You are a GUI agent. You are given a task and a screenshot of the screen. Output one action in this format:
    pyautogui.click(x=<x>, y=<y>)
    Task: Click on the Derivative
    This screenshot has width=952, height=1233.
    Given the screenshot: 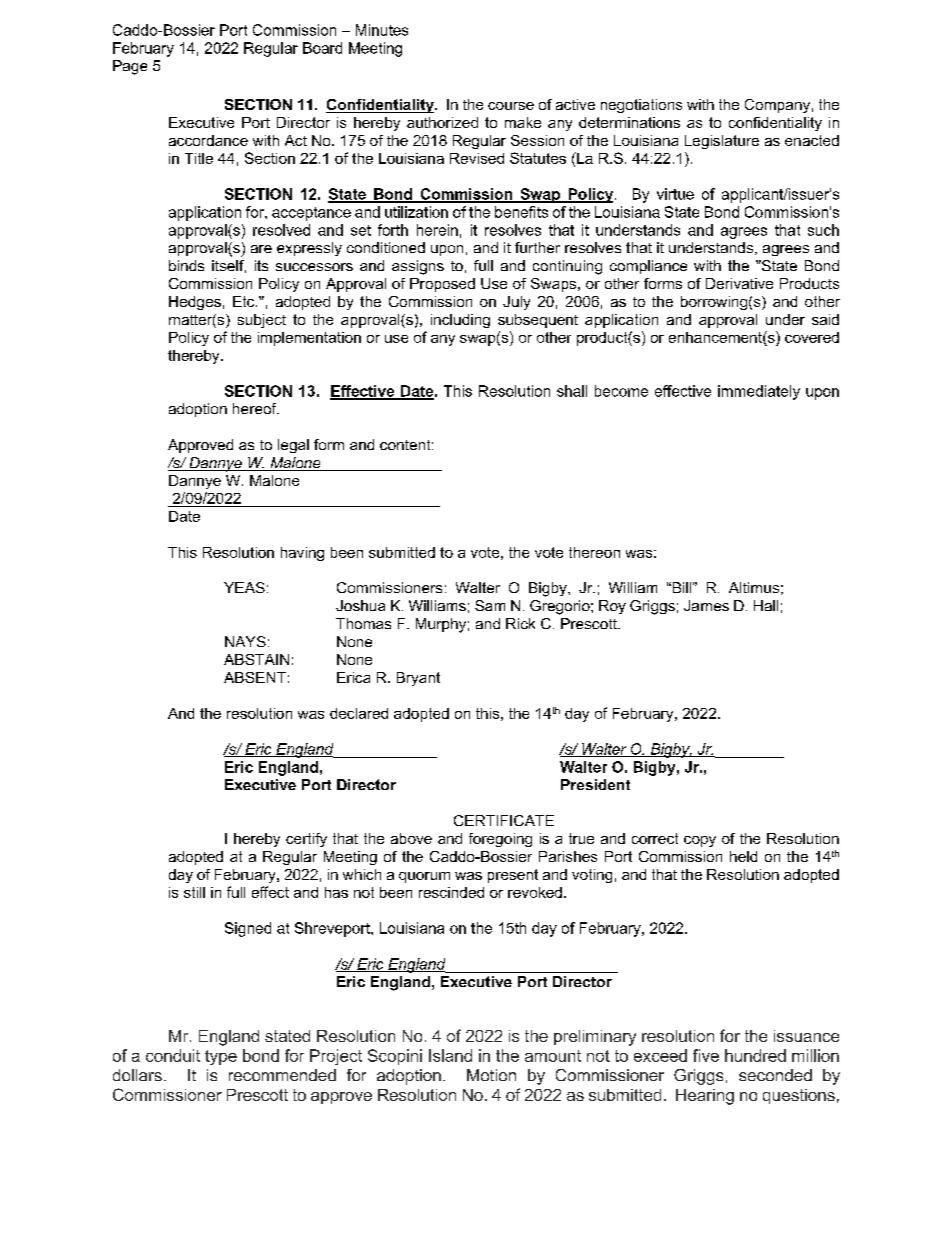 What is the action you would take?
    pyautogui.click(x=739, y=283)
